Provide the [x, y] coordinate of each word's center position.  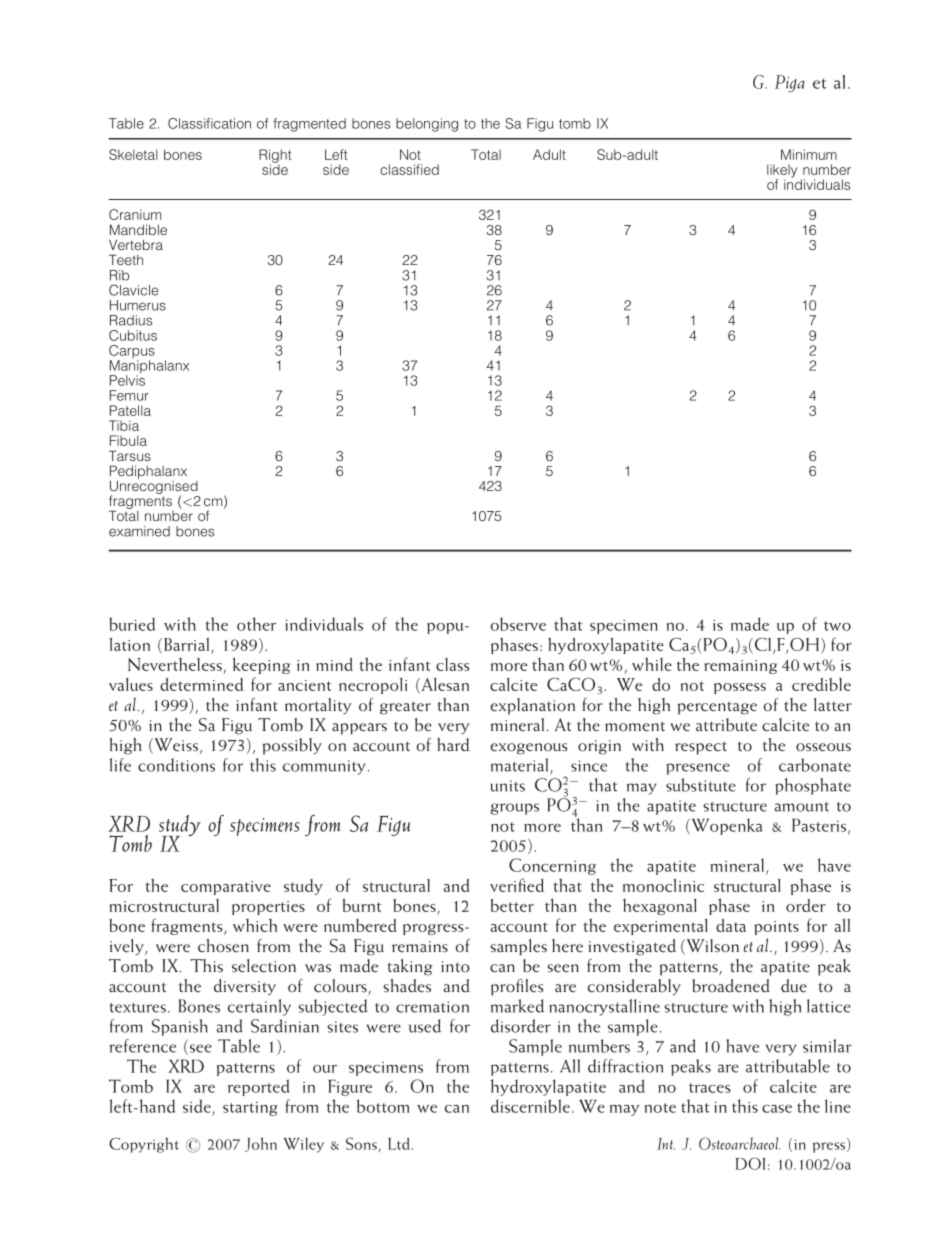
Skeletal [133, 154]
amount [802, 807]
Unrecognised [155, 487]
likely [782, 172]
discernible [530, 1106]
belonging [427, 125]
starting [250, 1109]
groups [514, 809]
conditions [176, 765]
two [837, 626]
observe [518, 624]
